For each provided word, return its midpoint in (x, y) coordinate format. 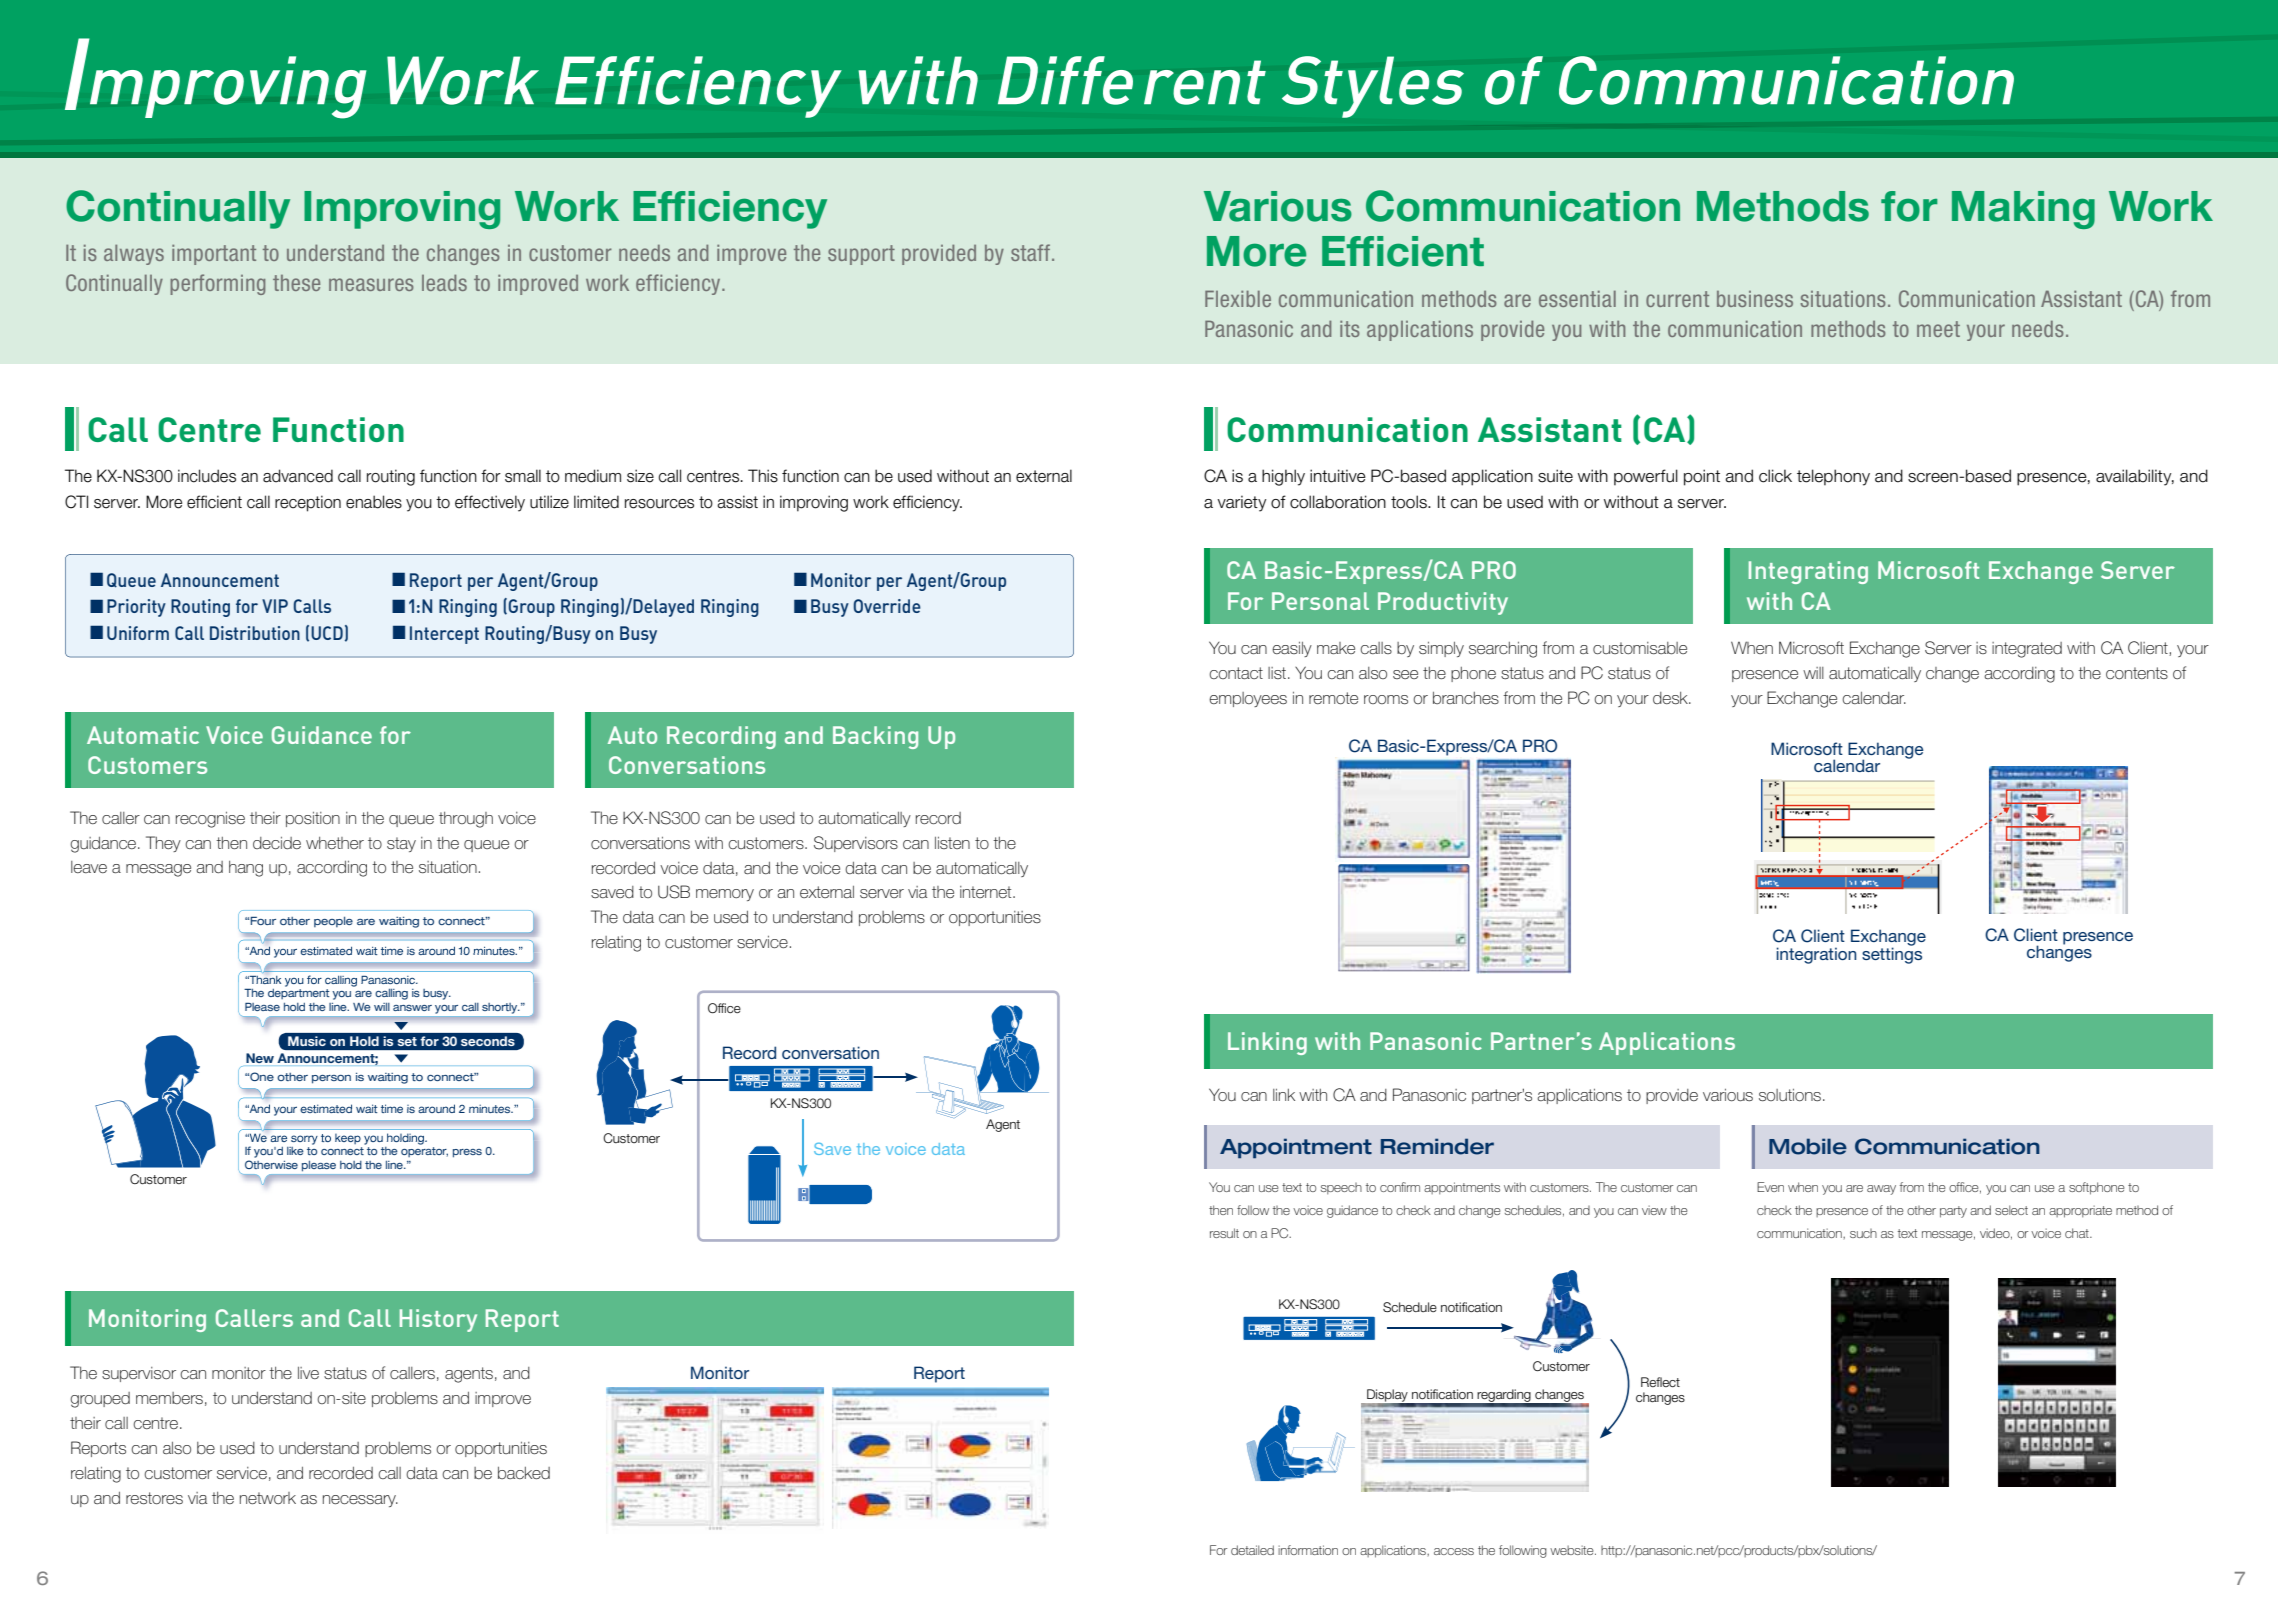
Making (2023, 210)
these (296, 283)
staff (1030, 252)
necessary (360, 1501)
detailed (1252, 1550)
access (1454, 1551)
